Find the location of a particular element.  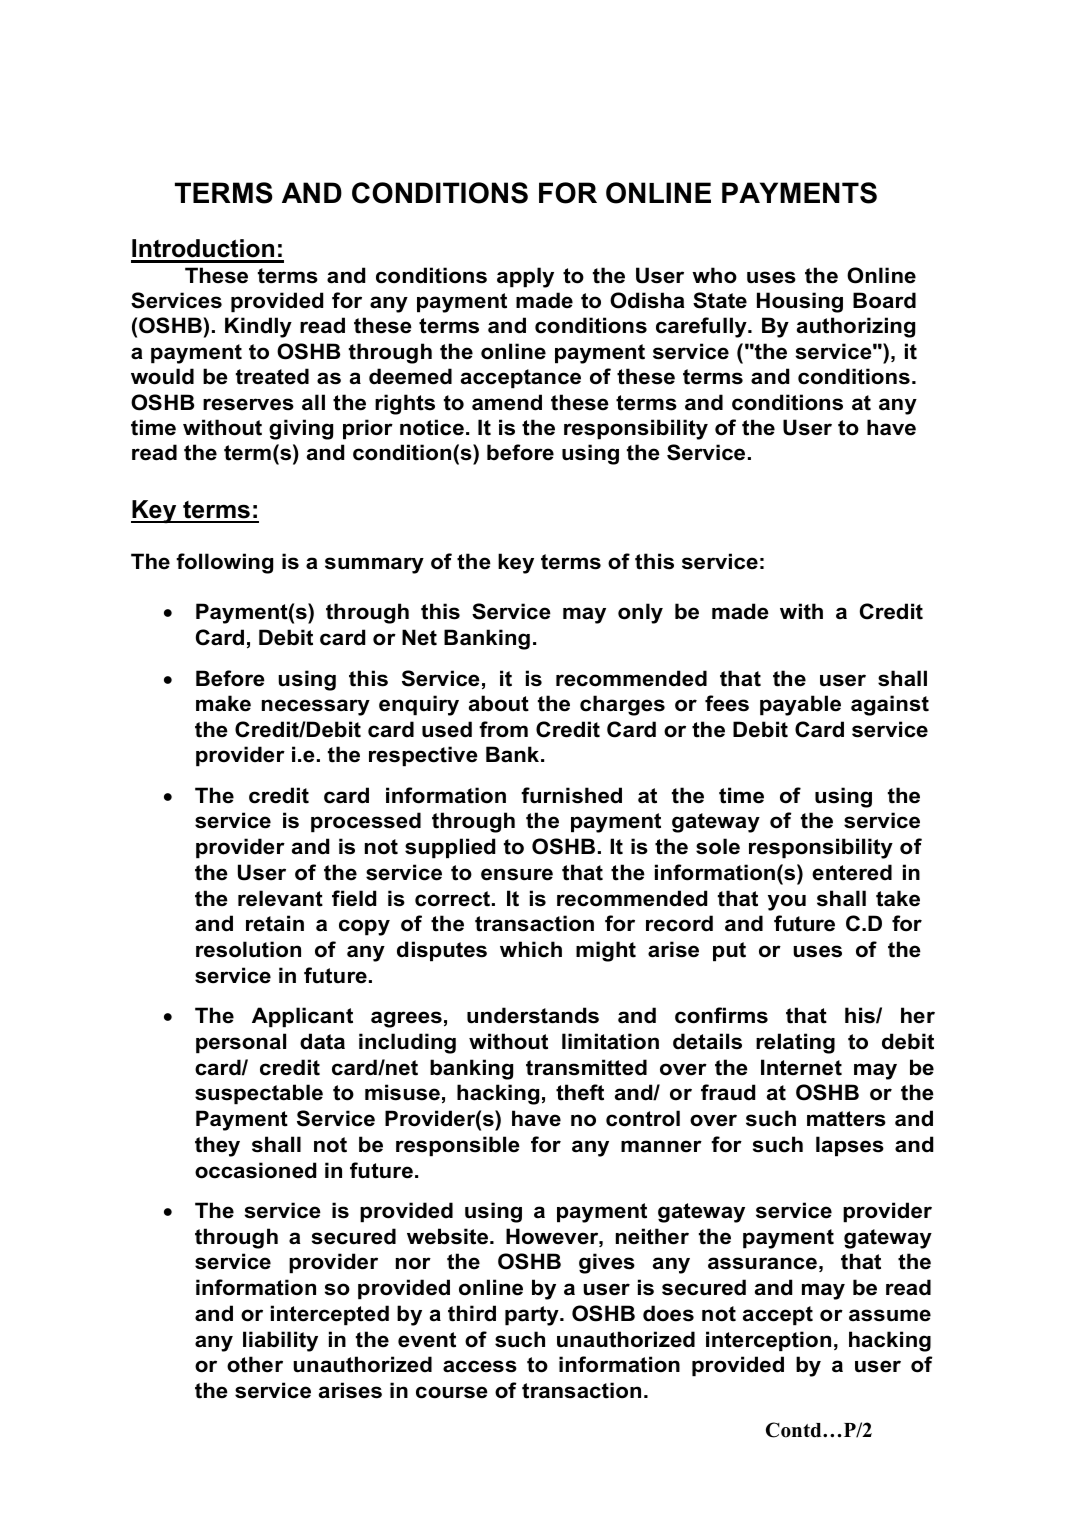

relevant is located at coordinates (280, 898).
